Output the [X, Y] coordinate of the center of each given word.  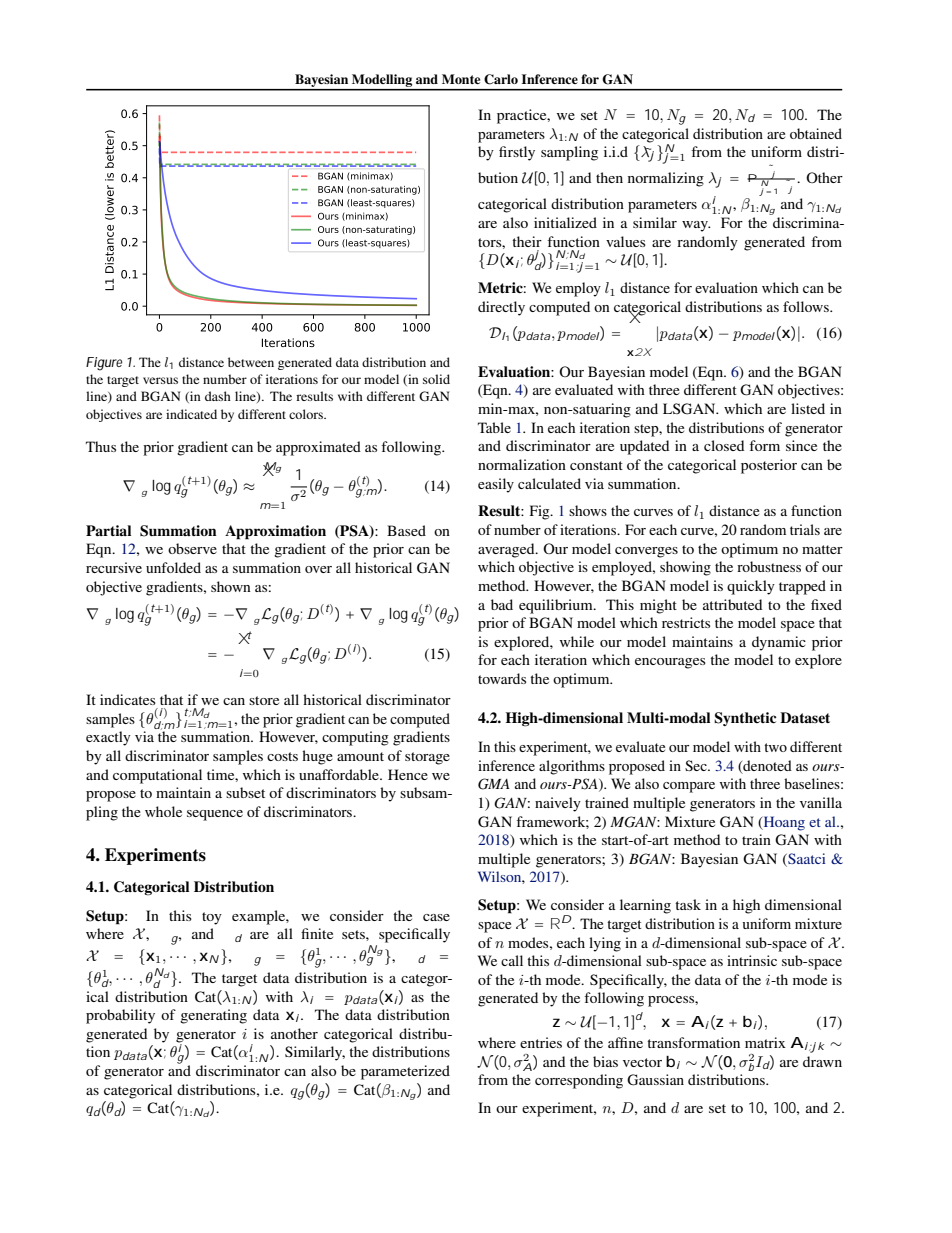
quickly [751, 587]
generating [213, 1016]
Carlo [501, 79]
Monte [461, 79]
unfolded [173, 567]
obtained [816, 133]
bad [502, 604]
